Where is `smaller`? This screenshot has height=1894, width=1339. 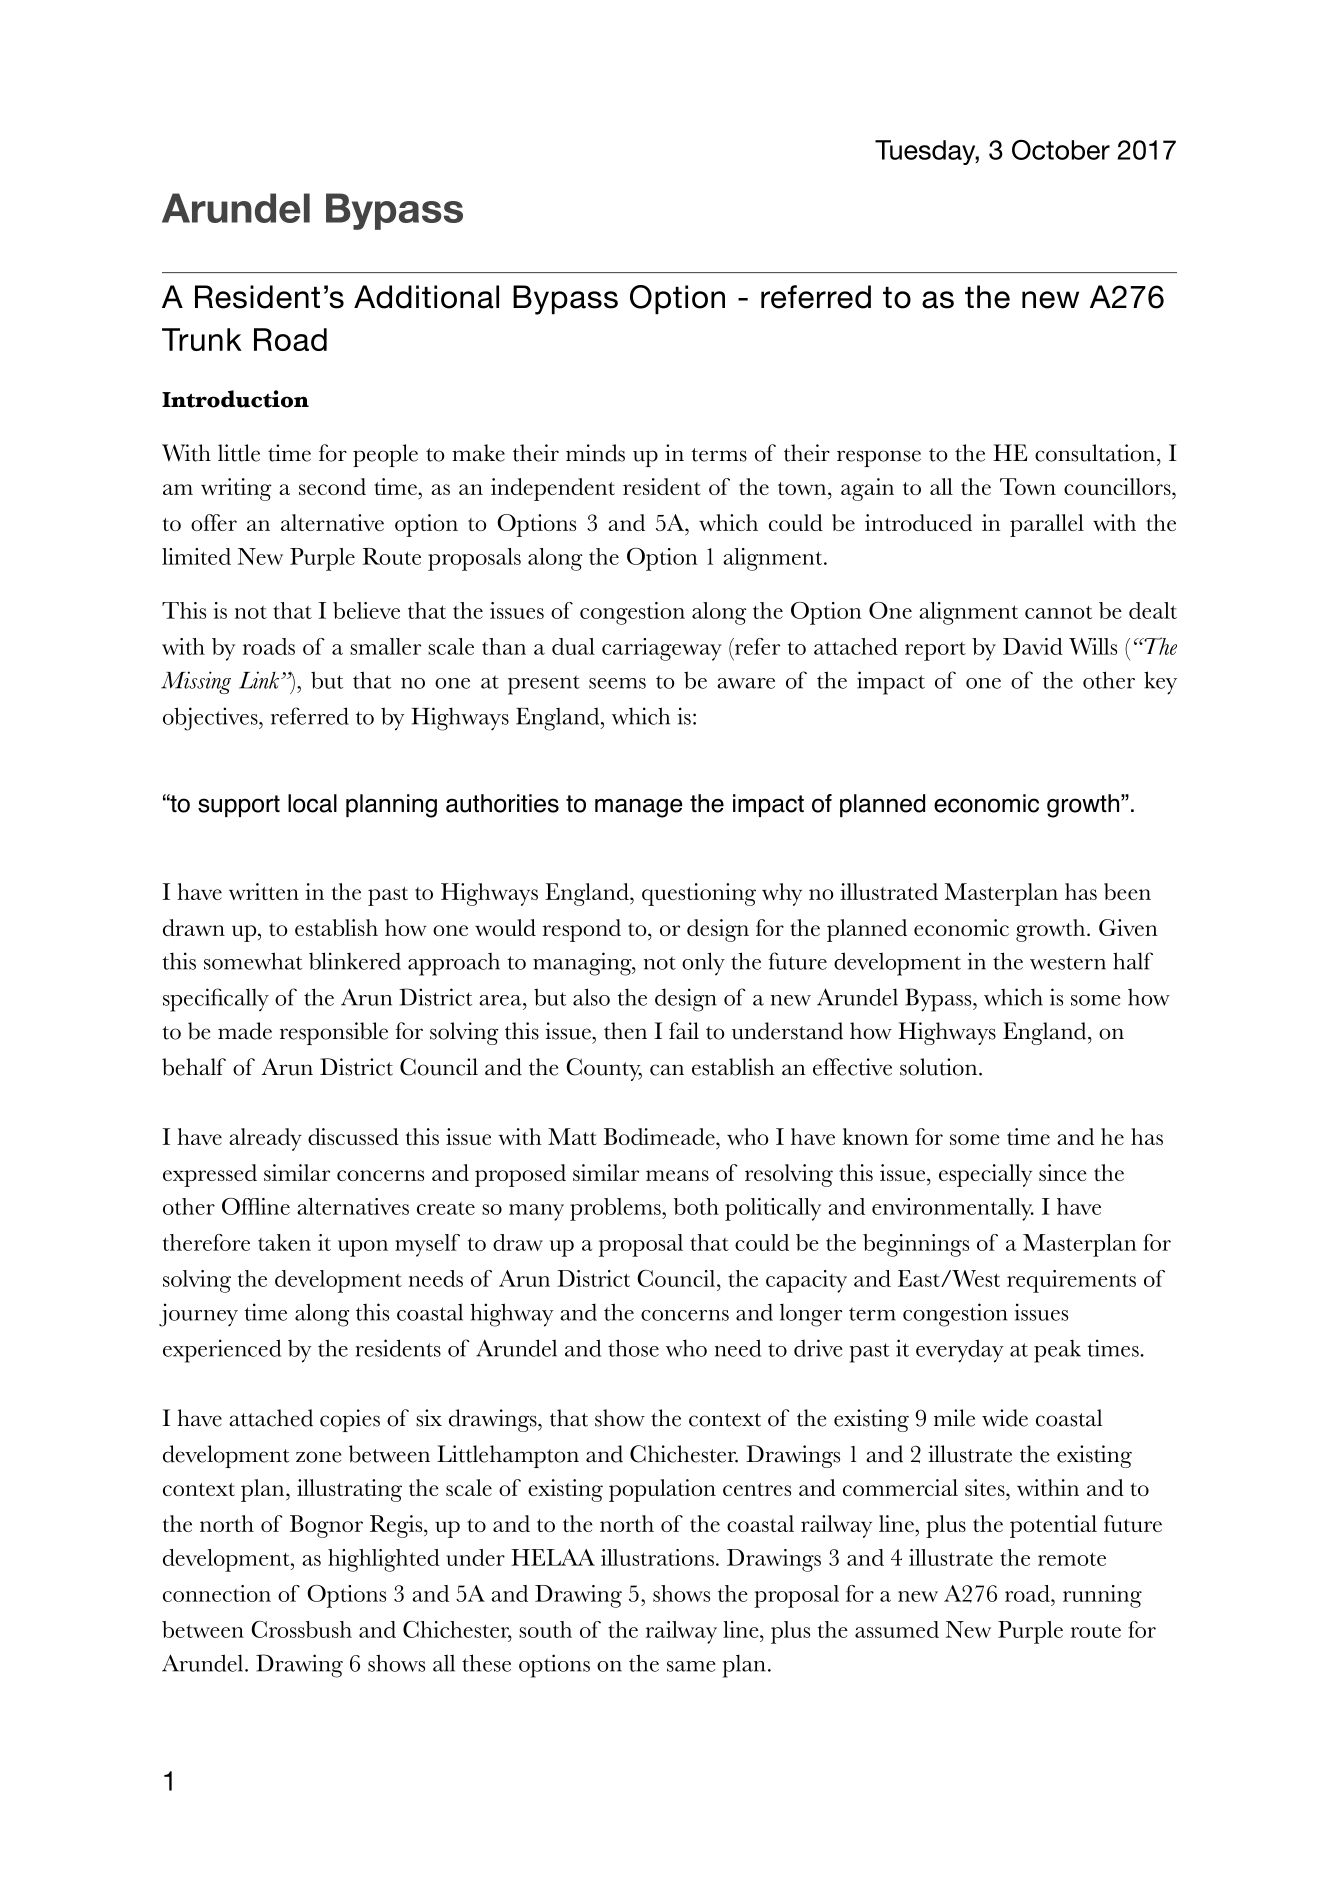 smaller is located at coordinates (385, 646).
